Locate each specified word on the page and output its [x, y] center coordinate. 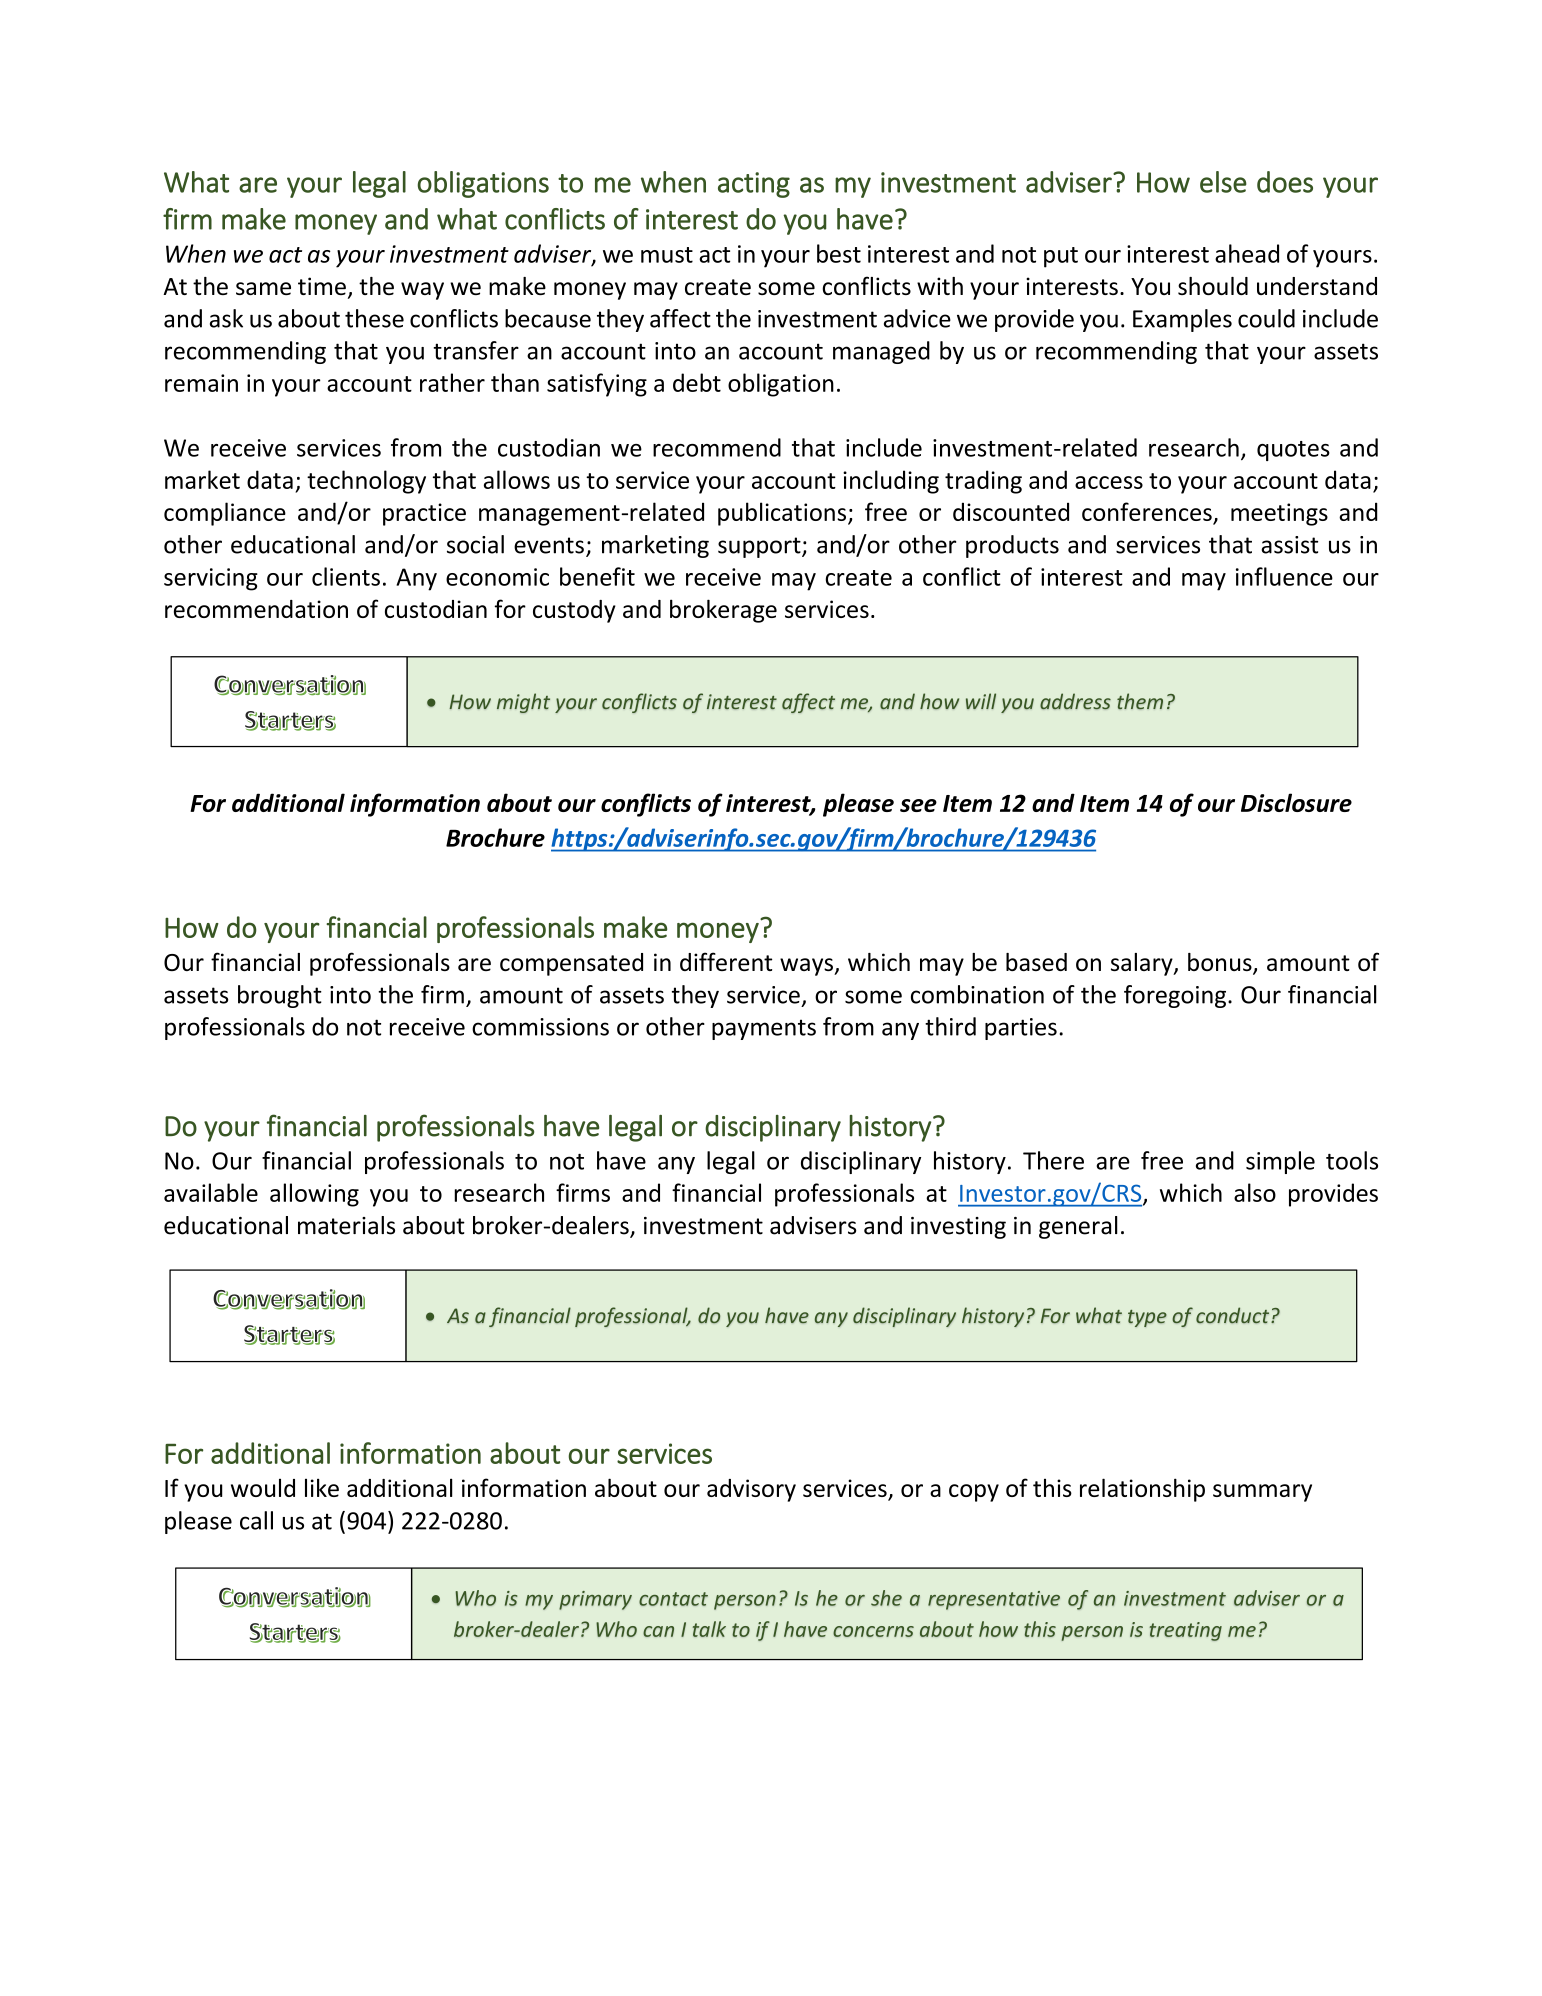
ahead [1247, 253]
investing [958, 1228]
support [760, 547]
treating [1186, 1631]
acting [754, 185]
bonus [1221, 963]
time [322, 286]
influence [1284, 576]
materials [346, 1225]
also [1255, 1192]
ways [807, 967]
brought [280, 996]
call [256, 1520]
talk [709, 1629]
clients [346, 576]
